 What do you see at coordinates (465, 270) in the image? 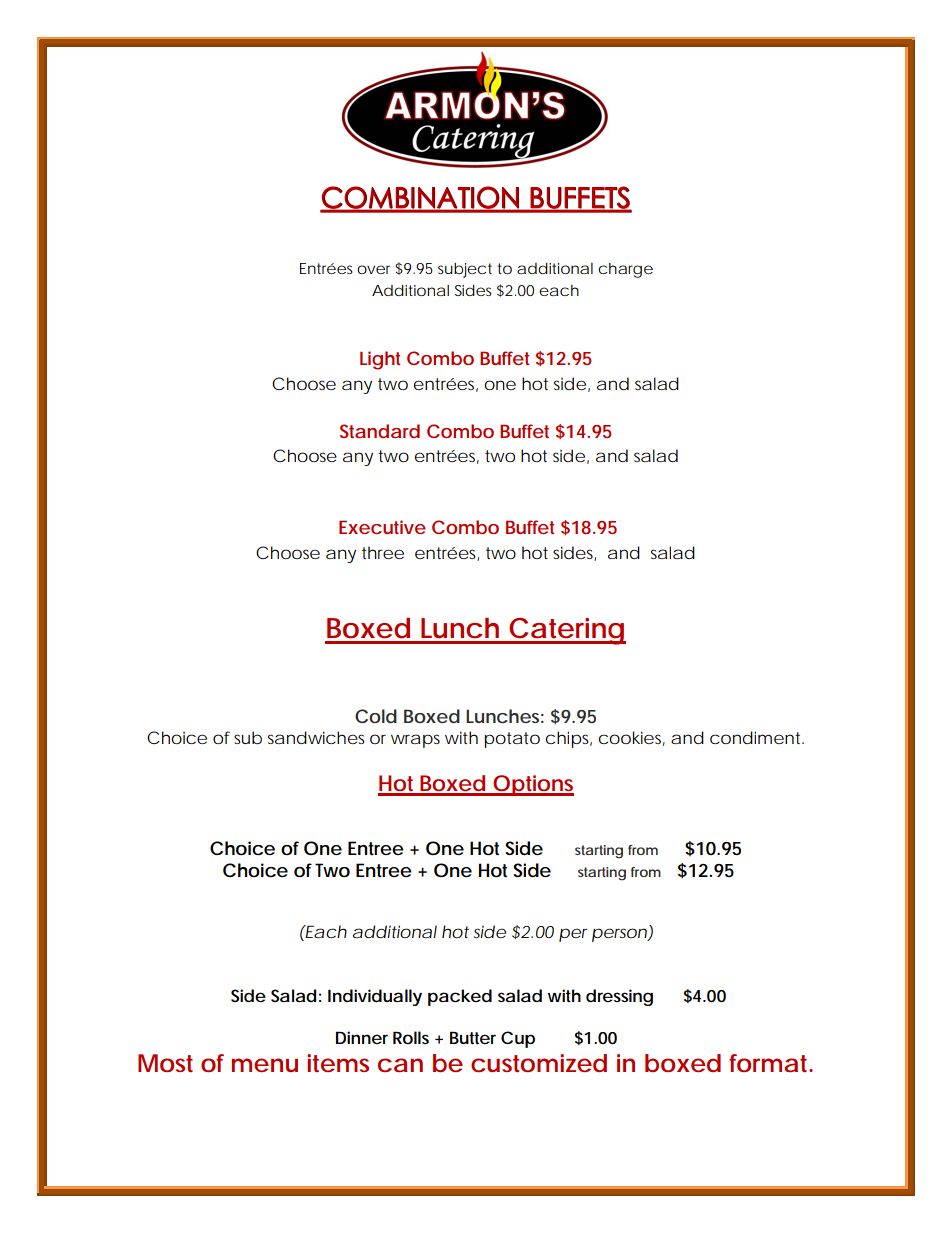
I see `subject` at bounding box center [465, 270].
